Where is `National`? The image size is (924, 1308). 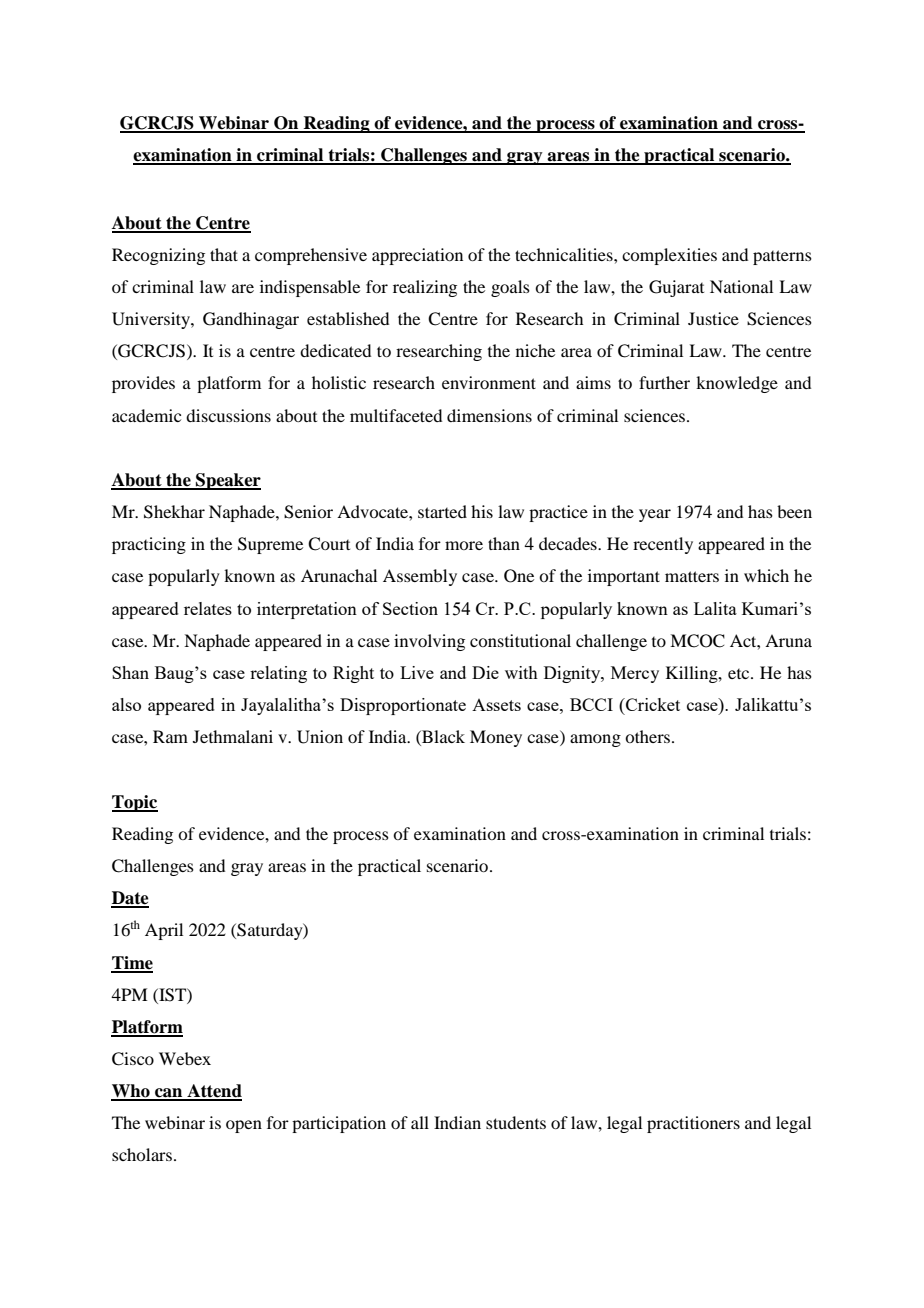 National is located at coordinates (741, 286).
